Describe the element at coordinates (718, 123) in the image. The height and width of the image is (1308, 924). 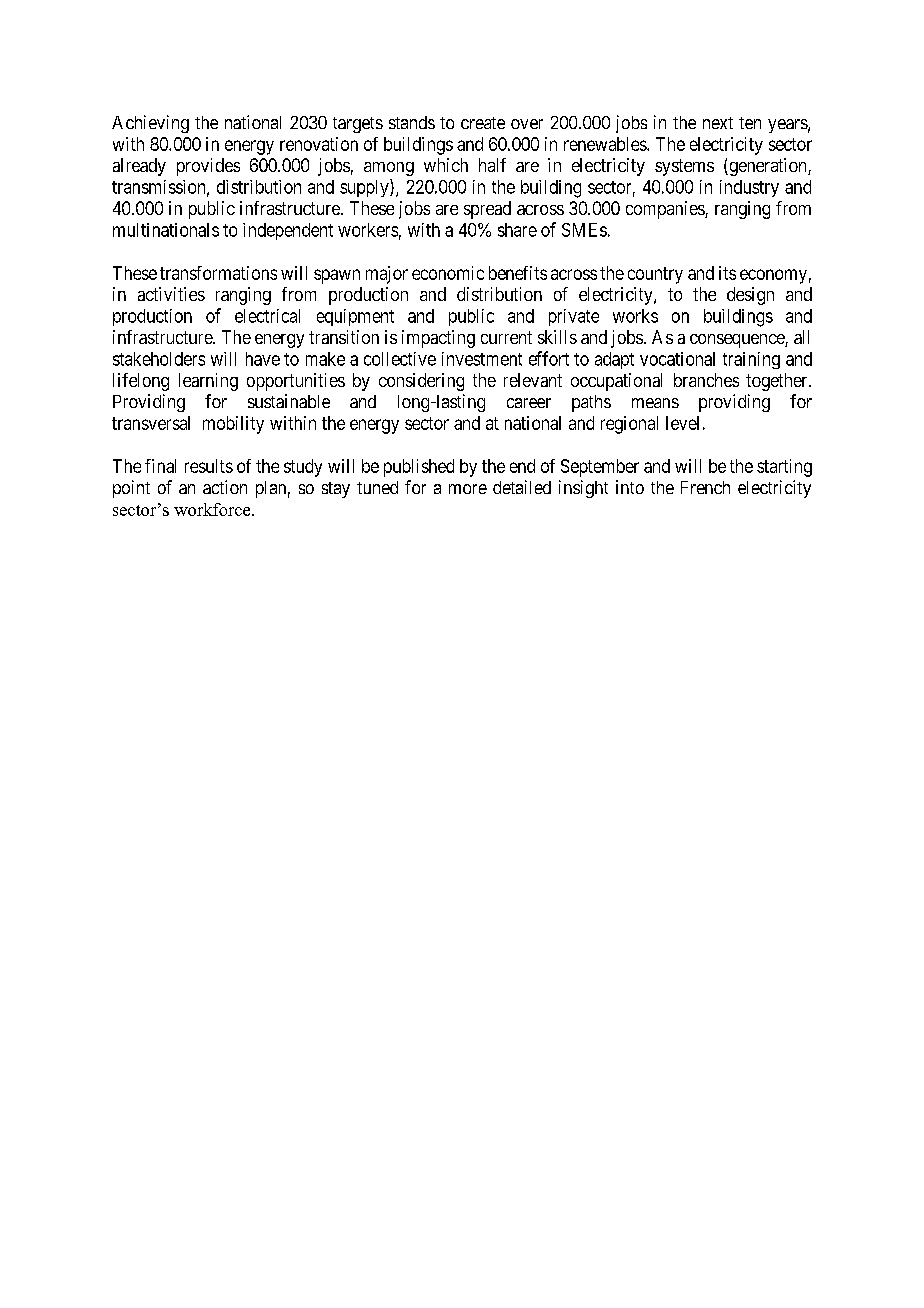
I see `next` at that location.
